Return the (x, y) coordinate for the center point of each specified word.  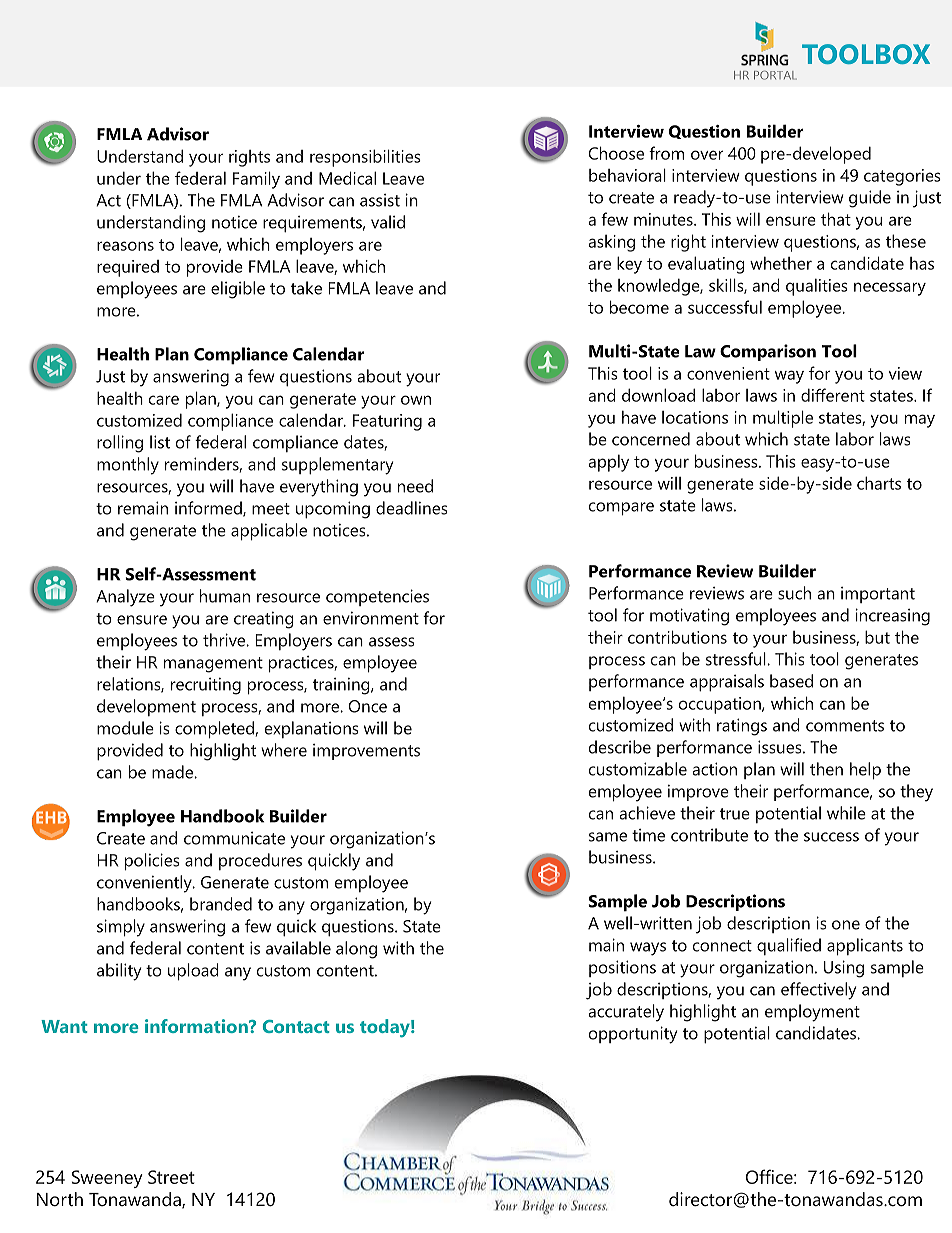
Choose (616, 153)
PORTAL (775, 75)
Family (256, 180)
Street (171, 1177)
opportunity (633, 1035)
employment (812, 1013)
